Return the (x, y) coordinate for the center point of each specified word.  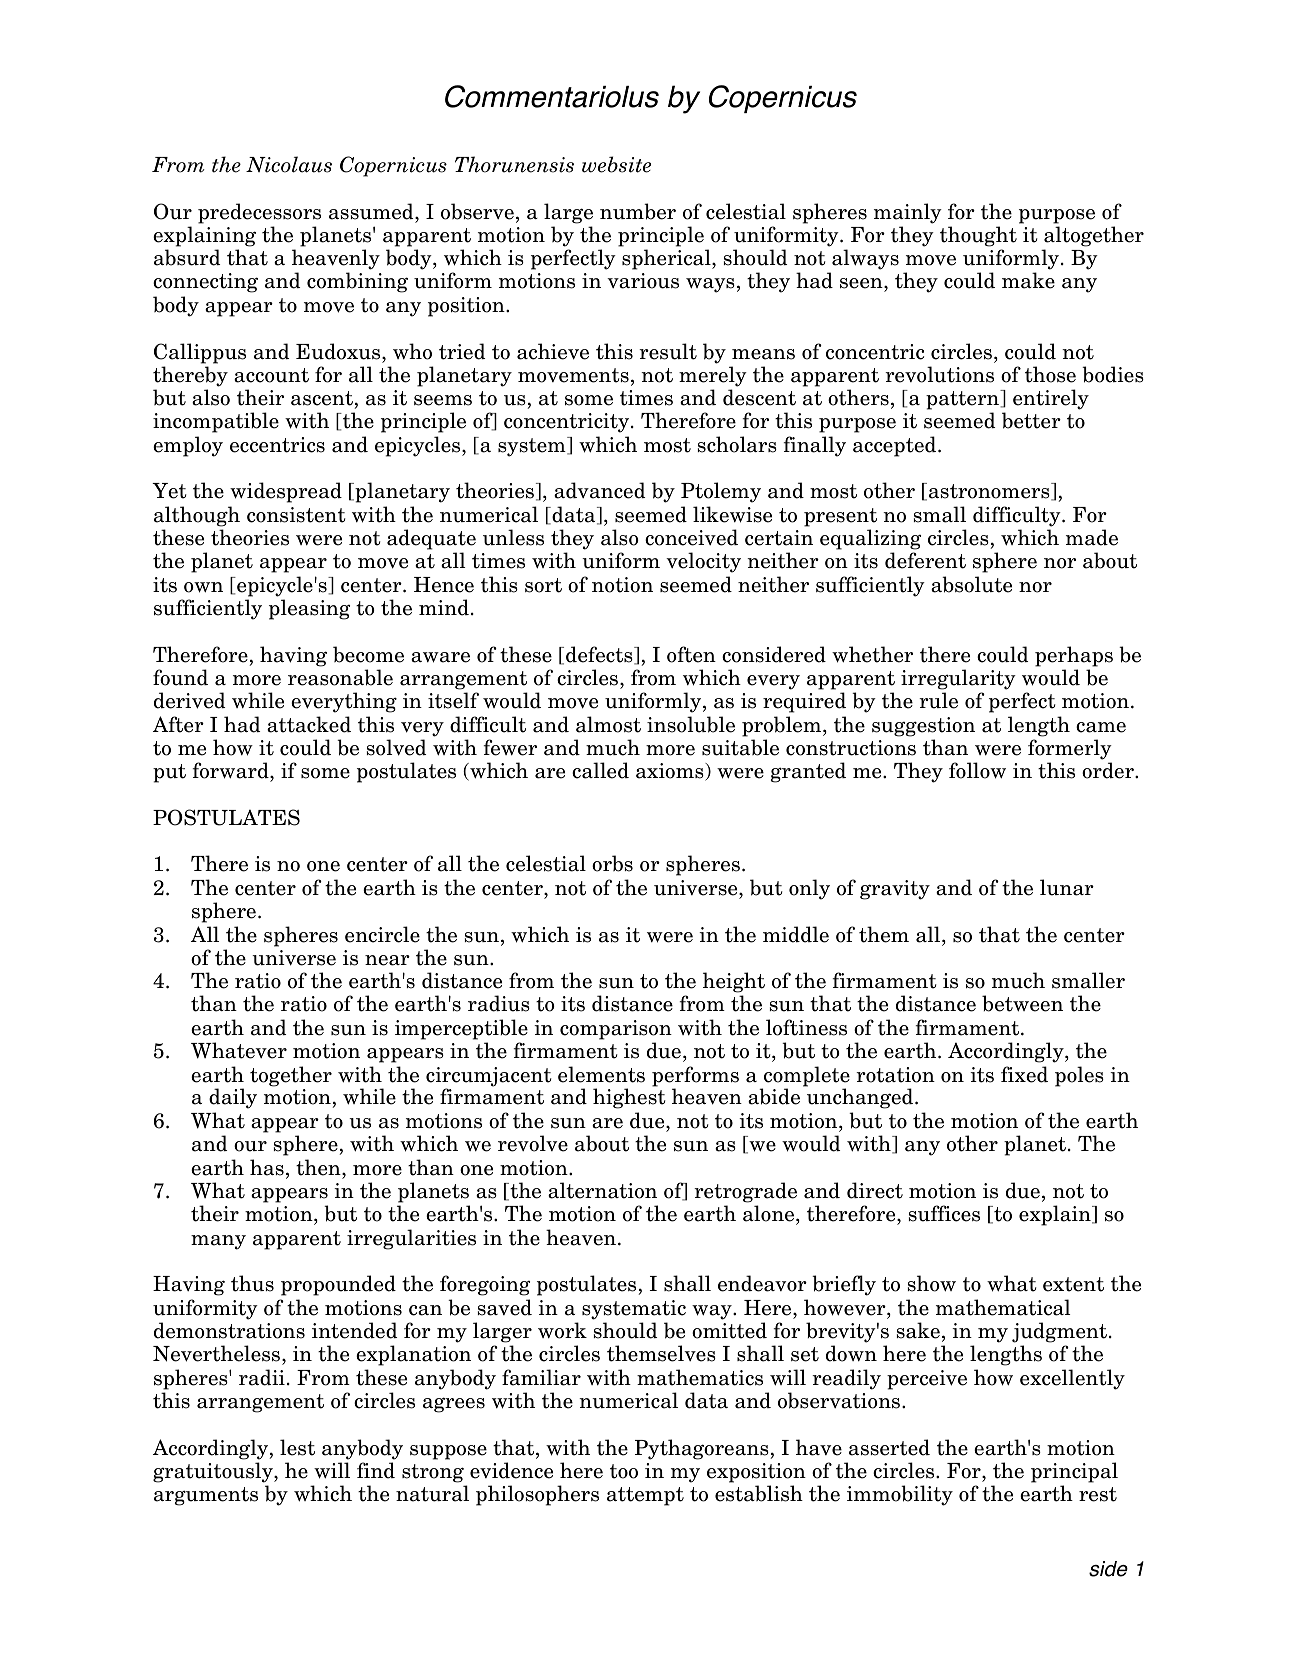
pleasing (309, 609)
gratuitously (214, 1472)
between (1022, 1003)
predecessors (259, 213)
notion (622, 585)
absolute (971, 584)
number (638, 211)
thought (978, 236)
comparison (616, 1030)
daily (233, 1098)
